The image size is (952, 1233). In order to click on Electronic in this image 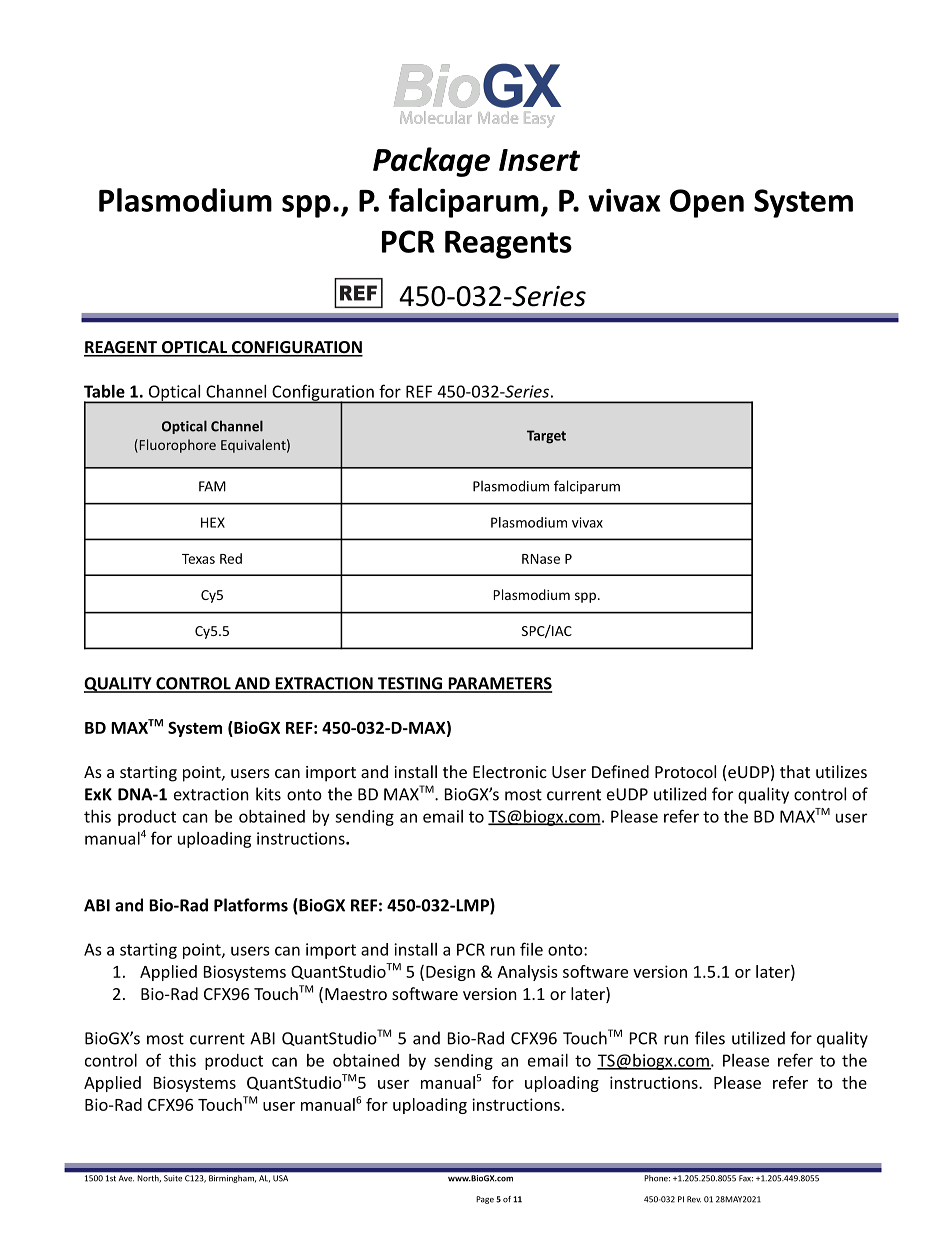, I will do `click(510, 771)`.
